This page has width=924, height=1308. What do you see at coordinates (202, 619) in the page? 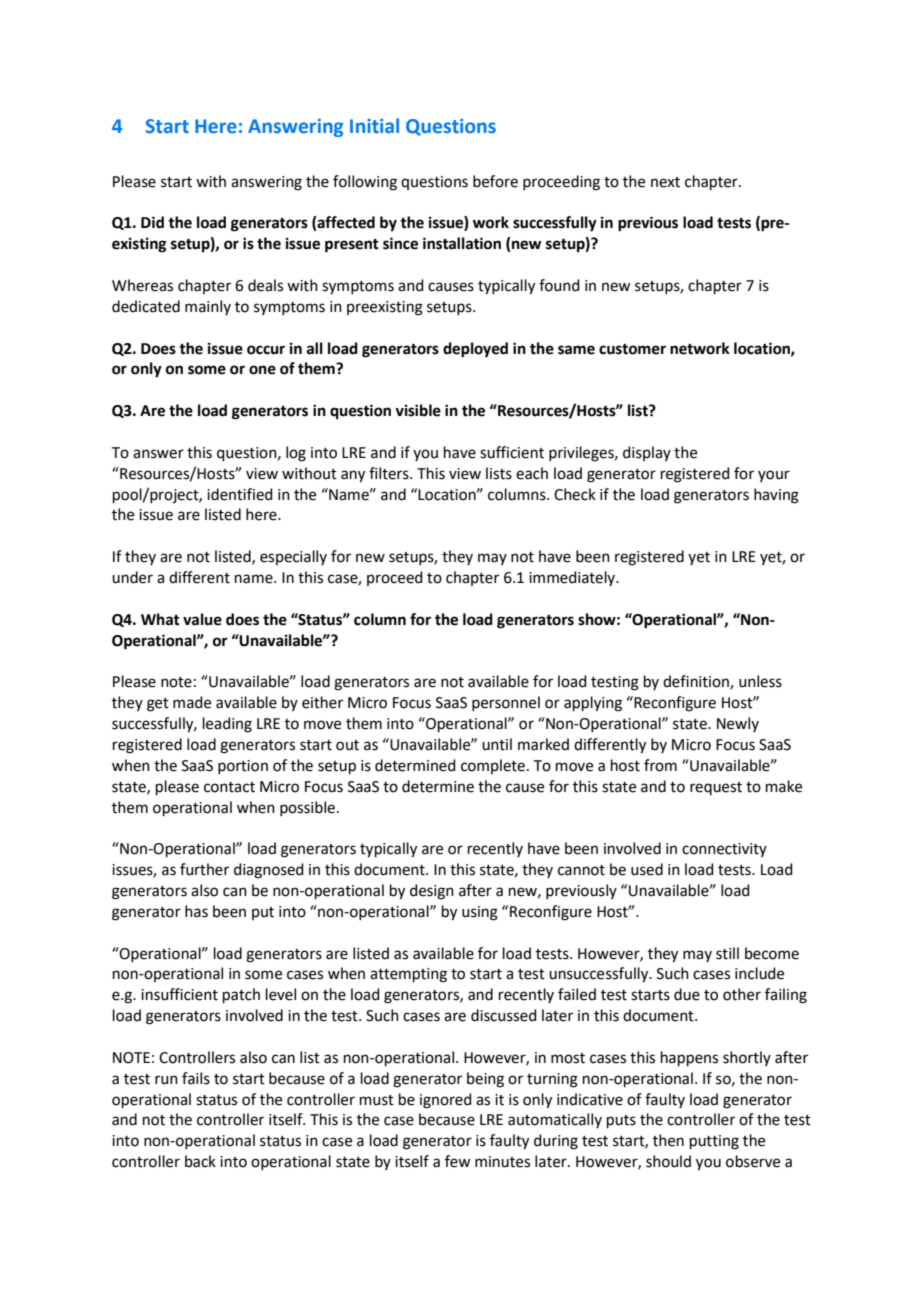
I see `value` at bounding box center [202, 619].
